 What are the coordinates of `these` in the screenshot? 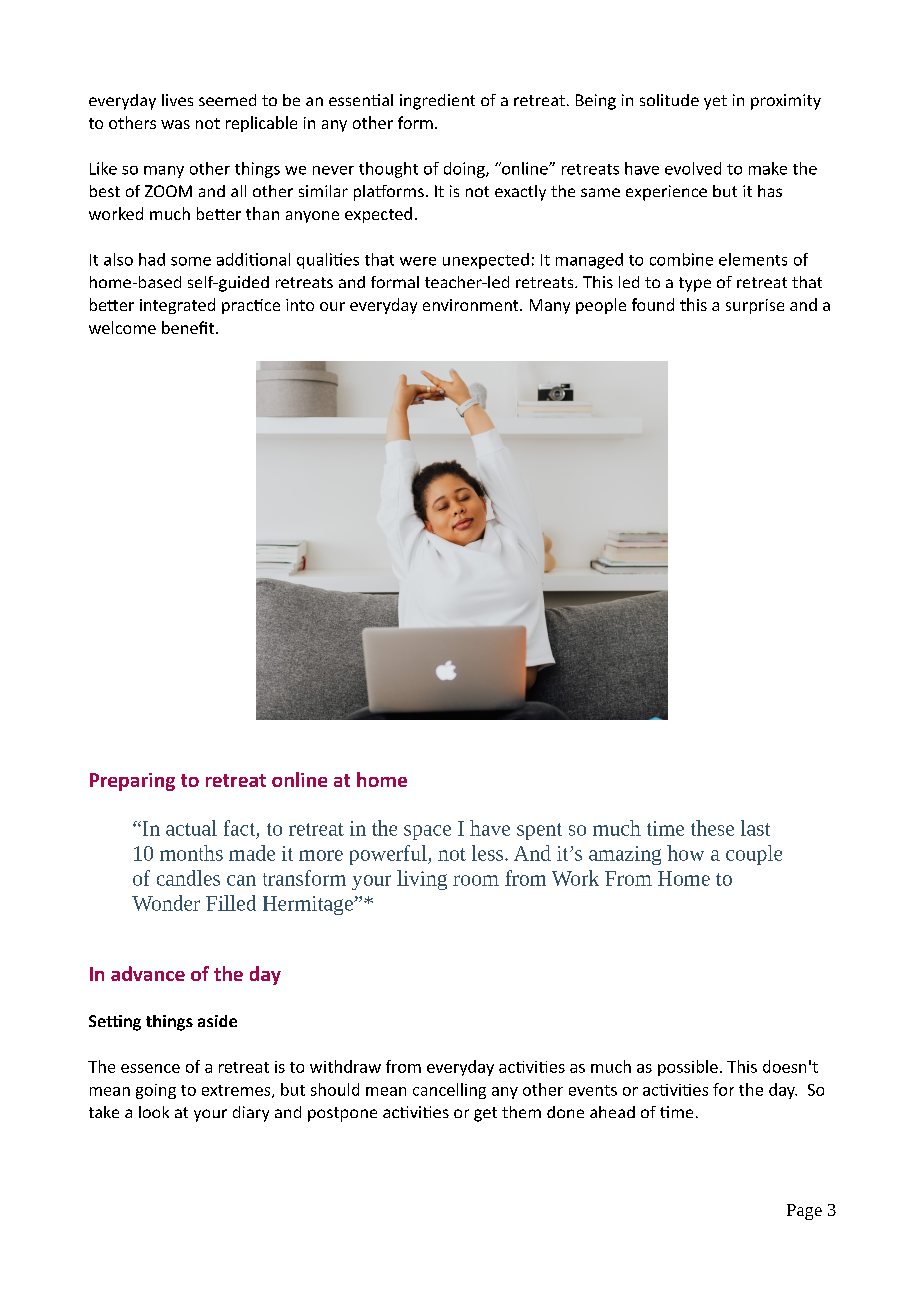 It's located at (712, 828).
